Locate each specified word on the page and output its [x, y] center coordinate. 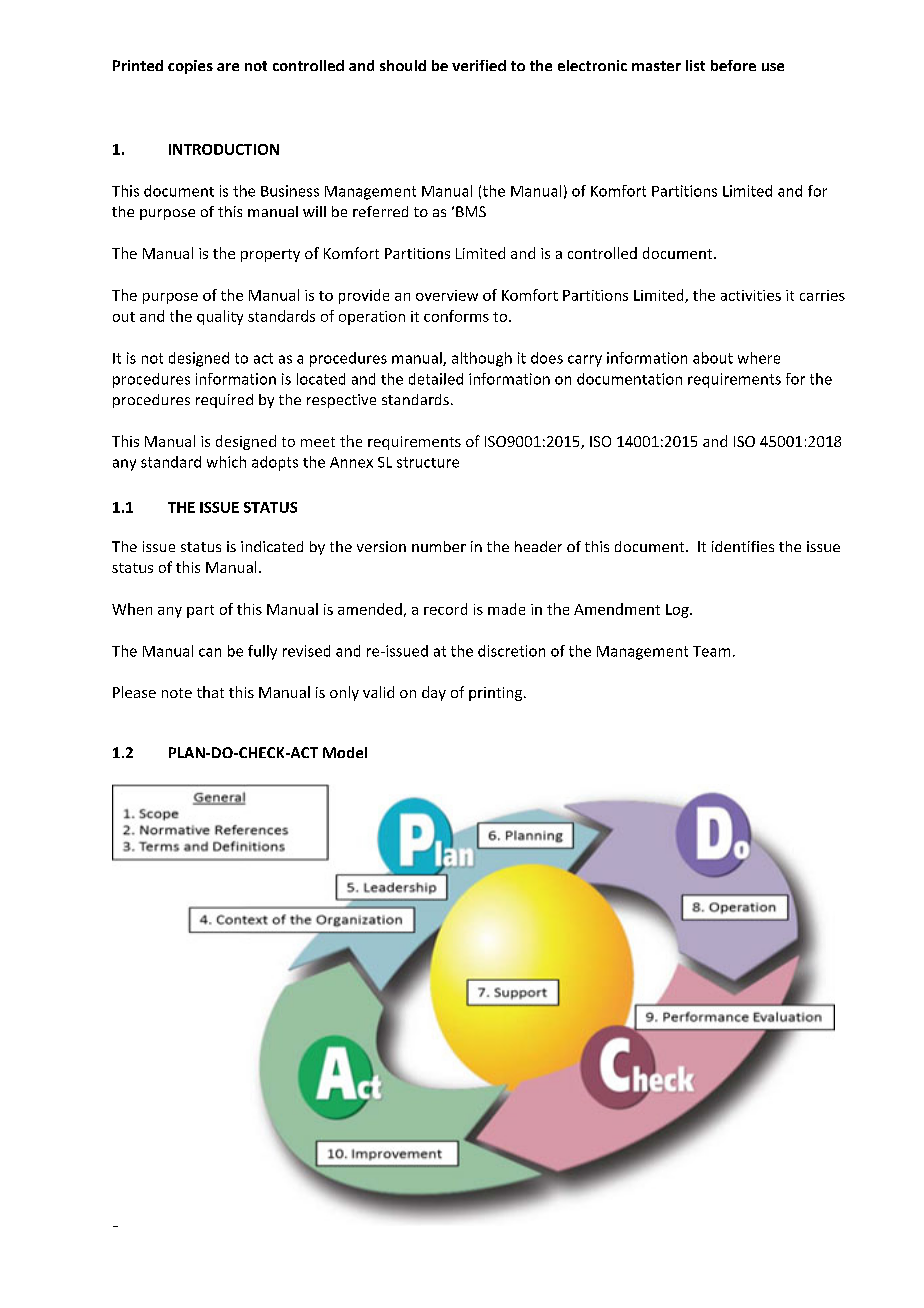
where [759, 358]
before [733, 65]
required [224, 401]
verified [479, 65]
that [210, 692]
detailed [436, 379]
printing [497, 694]
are [228, 67]
